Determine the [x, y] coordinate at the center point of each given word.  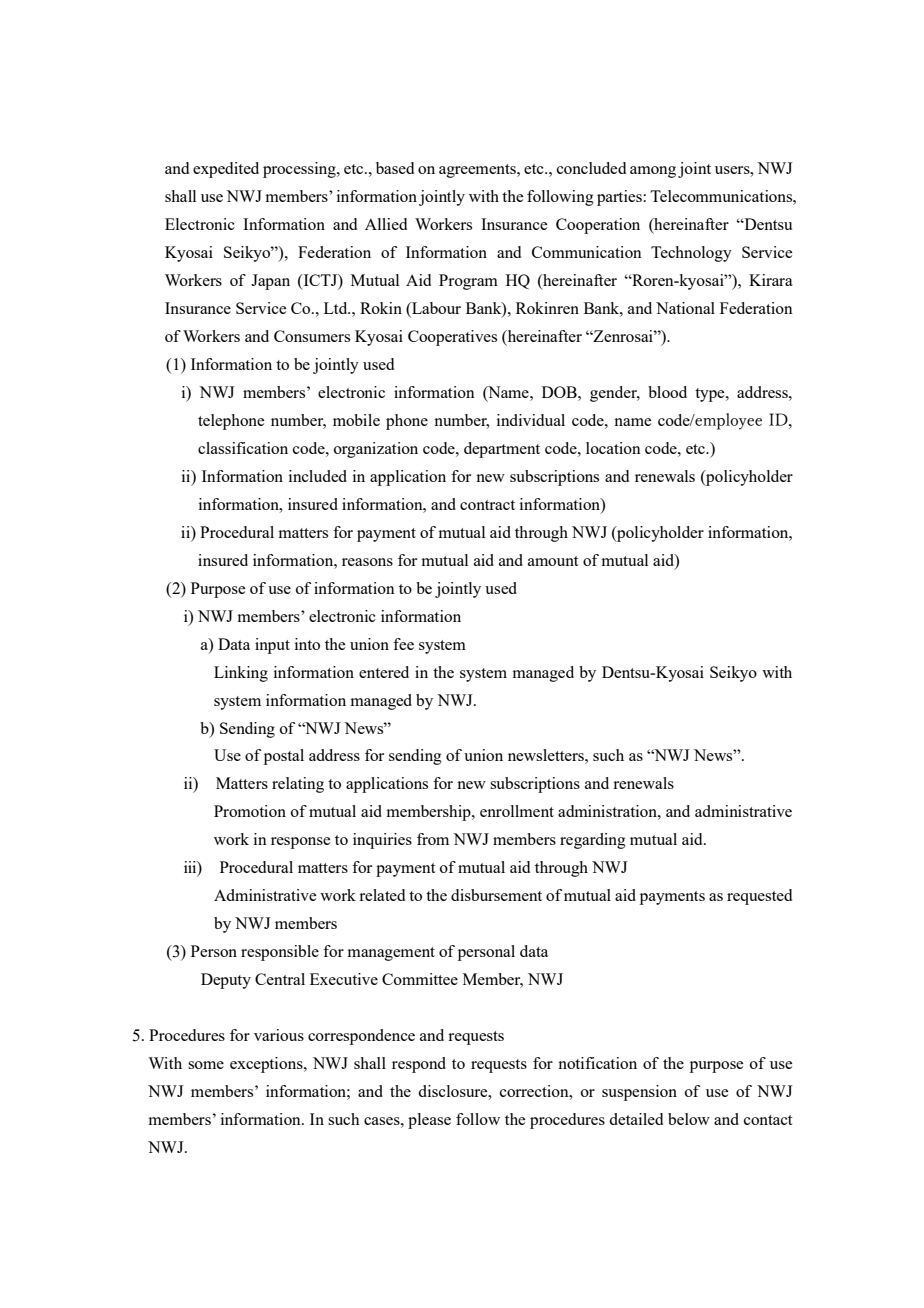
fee [403, 644]
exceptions [267, 1065]
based [395, 168]
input [272, 646]
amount [553, 561]
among [653, 172]
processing [300, 170]
